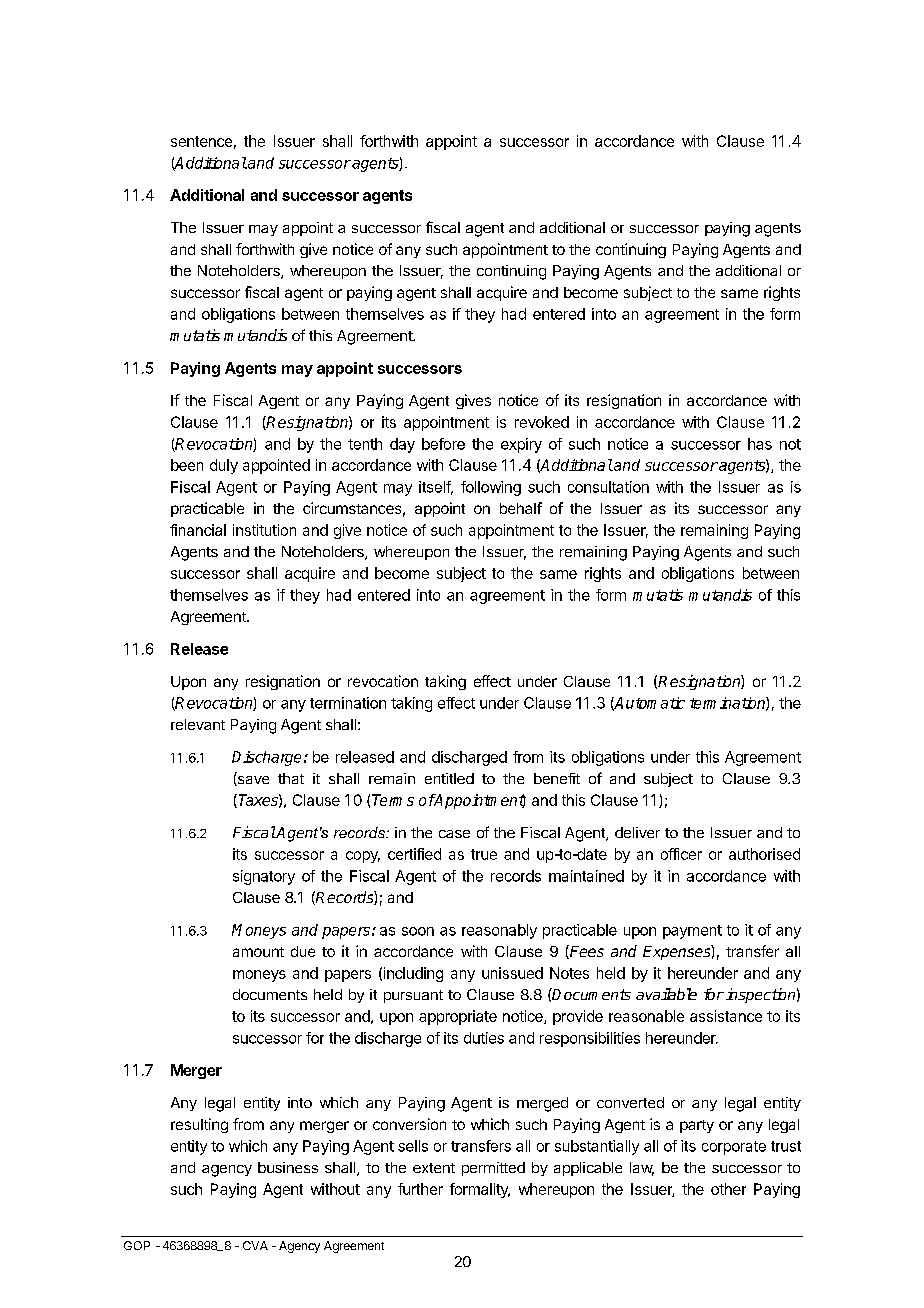 The width and height of the screenshot is (924, 1308). I want to click on relevant, so click(198, 724).
